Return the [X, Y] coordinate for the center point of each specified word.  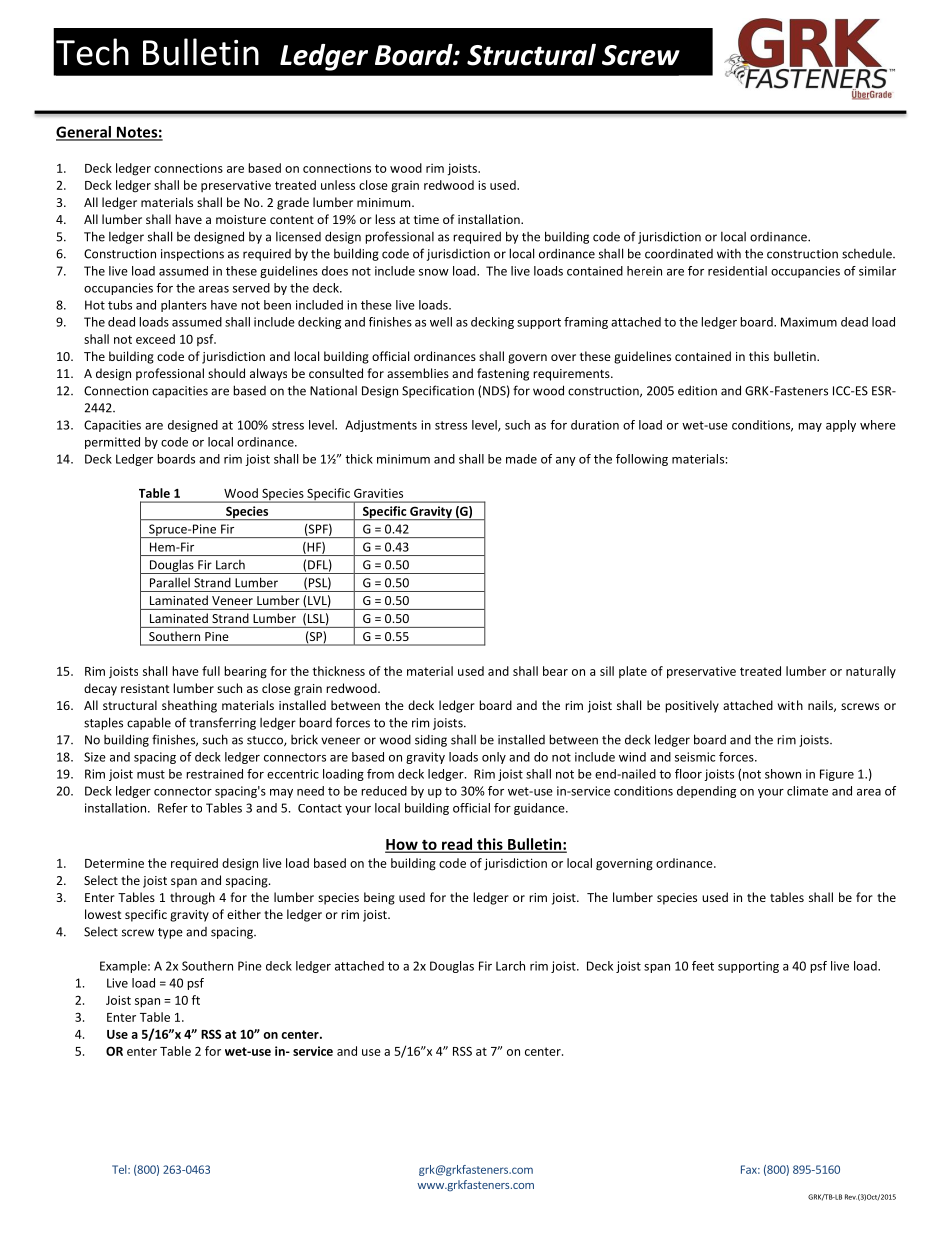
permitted [112, 443]
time [426, 219]
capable [149, 723]
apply [841, 426]
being [379, 898]
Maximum [809, 322]
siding [431, 741]
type [170, 933]
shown [783, 774]
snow [434, 272]
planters [184, 306]
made [521, 459]
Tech [92, 52]
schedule [868, 254]
